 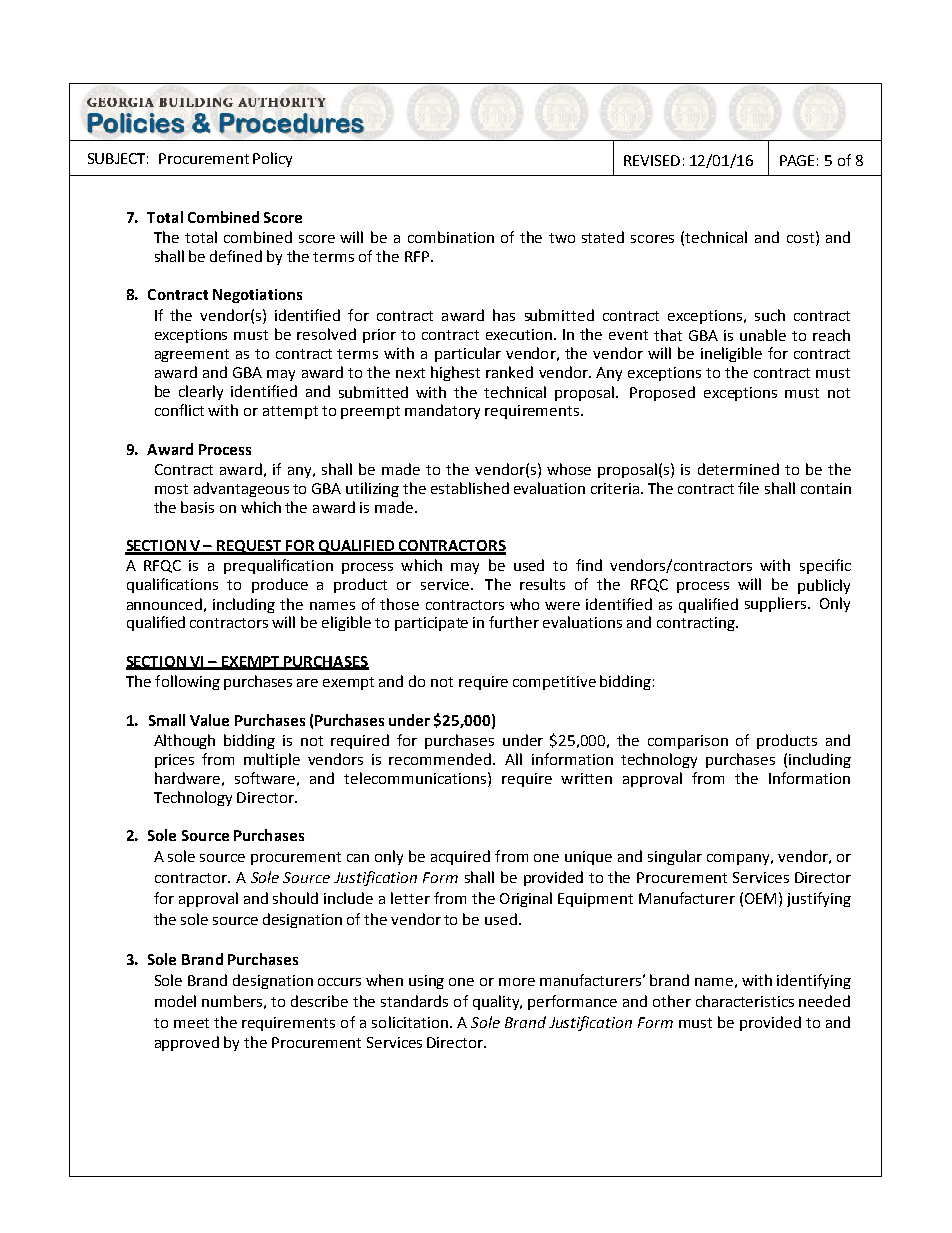 I want to click on suppliers, so click(x=777, y=604).
